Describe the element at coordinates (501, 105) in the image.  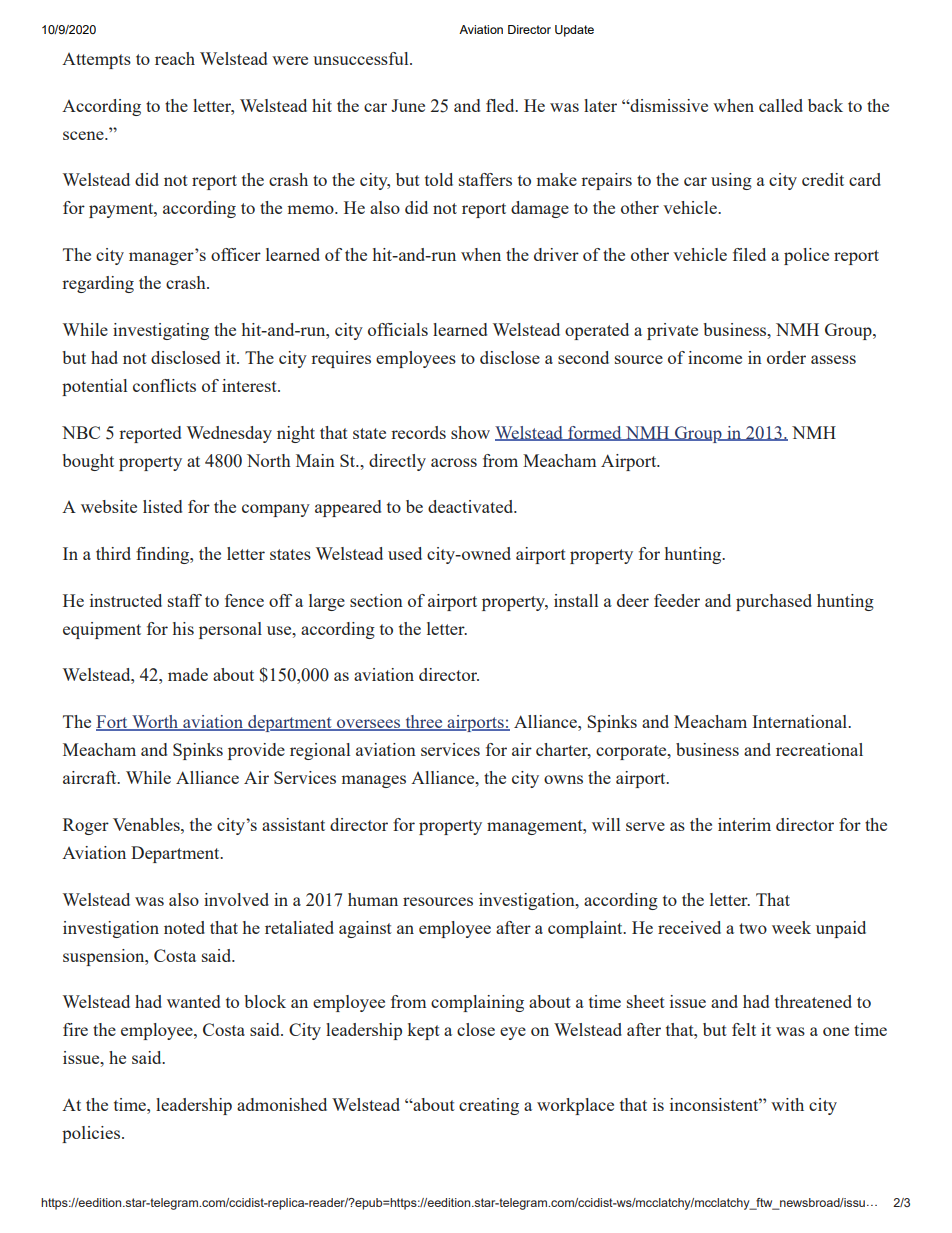
I see `fled` at that location.
